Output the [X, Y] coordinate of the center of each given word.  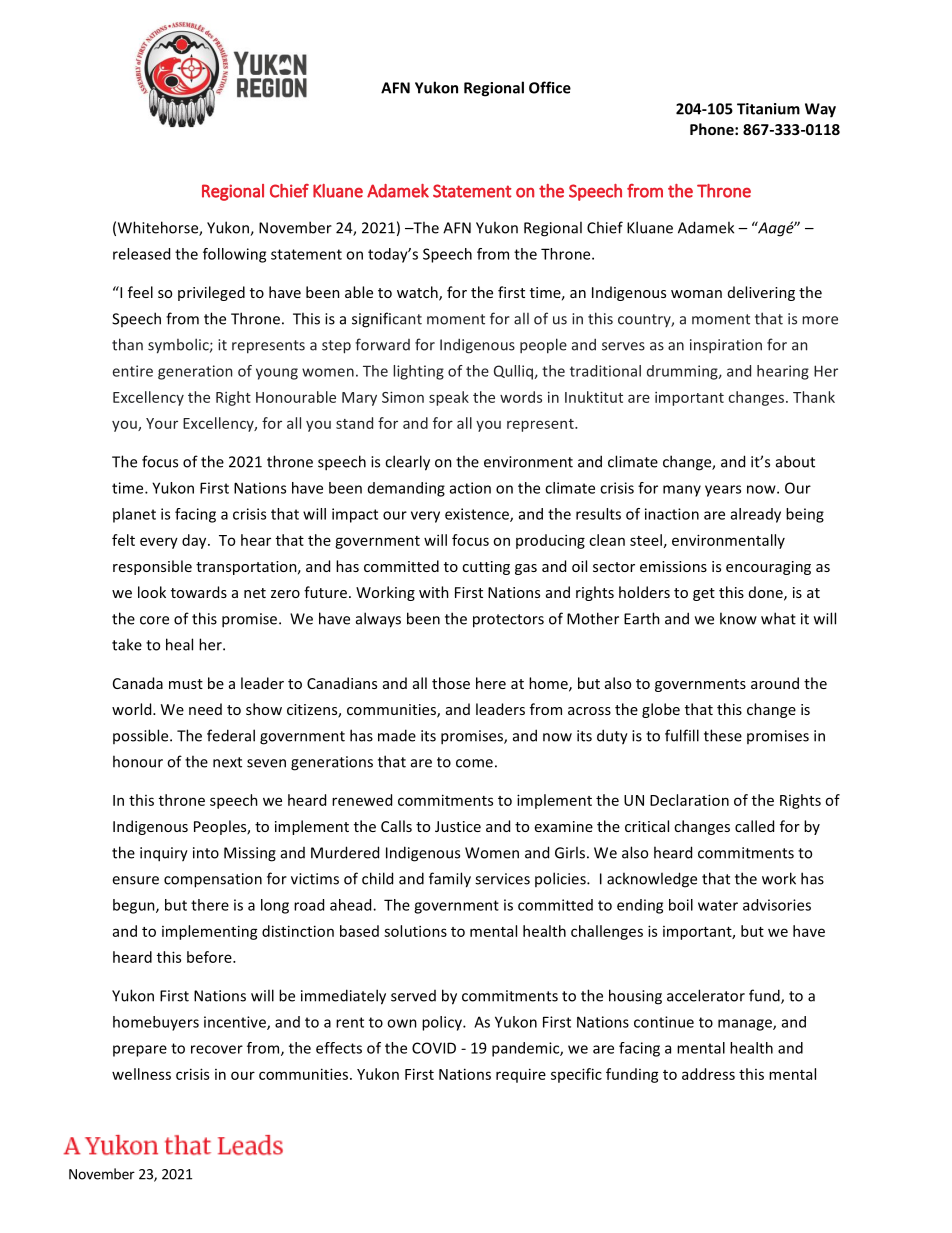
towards [199, 592]
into [206, 853]
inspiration [726, 346]
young [277, 374]
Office [550, 87]
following [234, 255]
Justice [458, 826]
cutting [486, 568]
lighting [418, 372]
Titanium [768, 109]
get [704, 594]
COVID [434, 1048]
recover [217, 1049]
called [754, 826]
